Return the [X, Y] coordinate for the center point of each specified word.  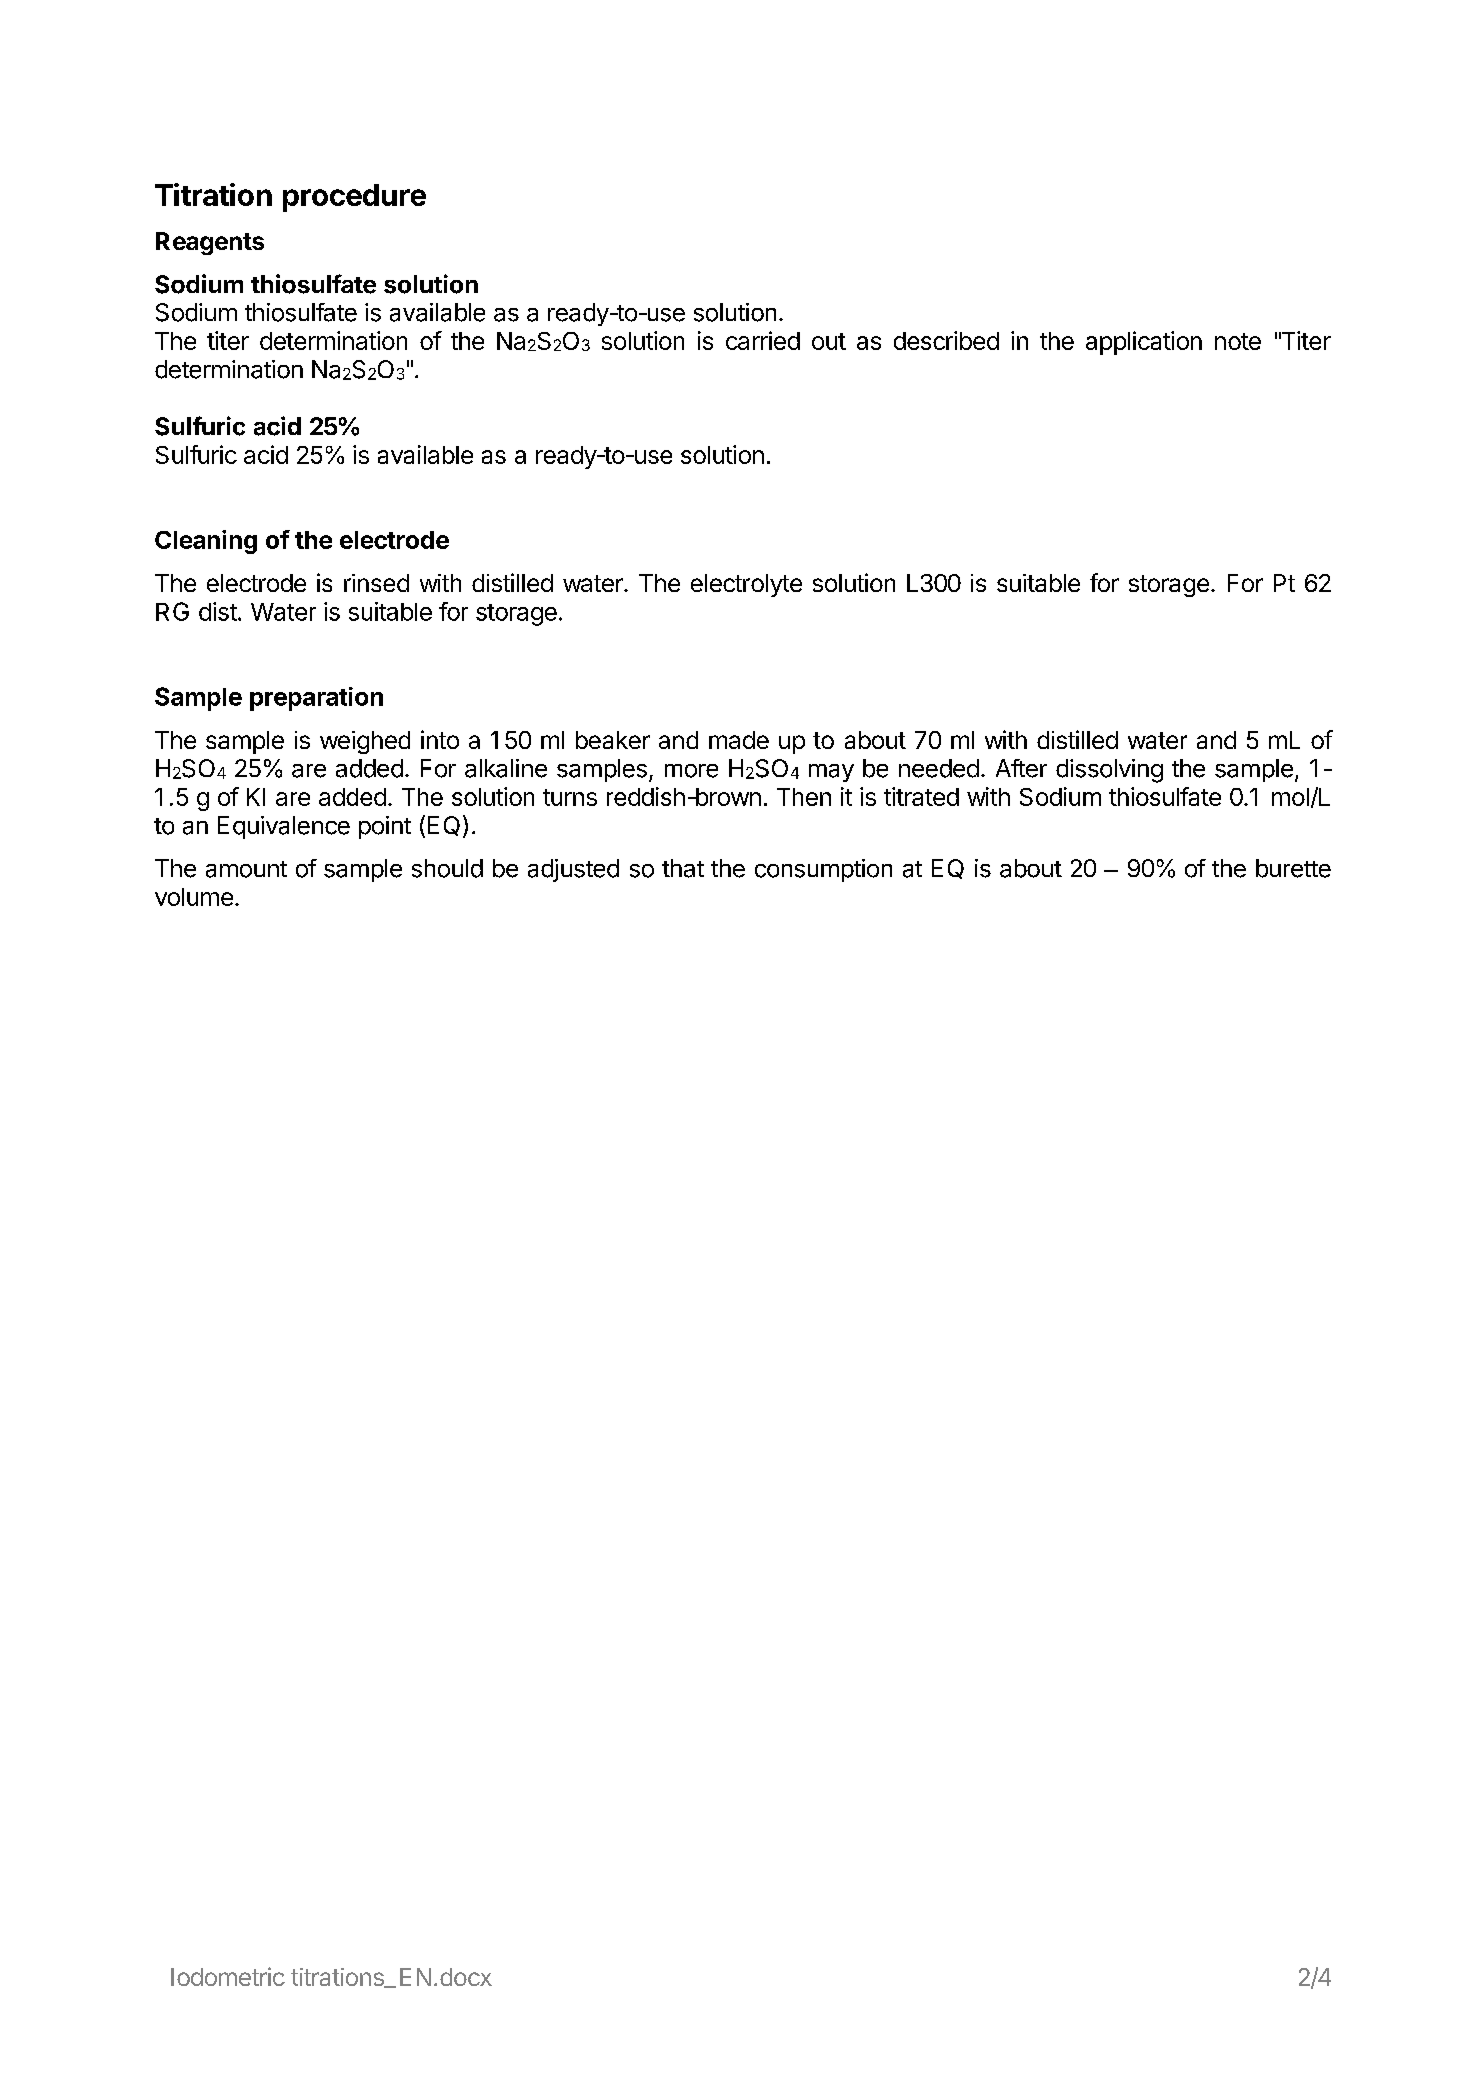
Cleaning [206, 542]
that [683, 868]
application [1144, 343]
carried [763, 340]
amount [246, 869]
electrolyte [746, 585]
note [1238, 341]
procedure [354, 198]
